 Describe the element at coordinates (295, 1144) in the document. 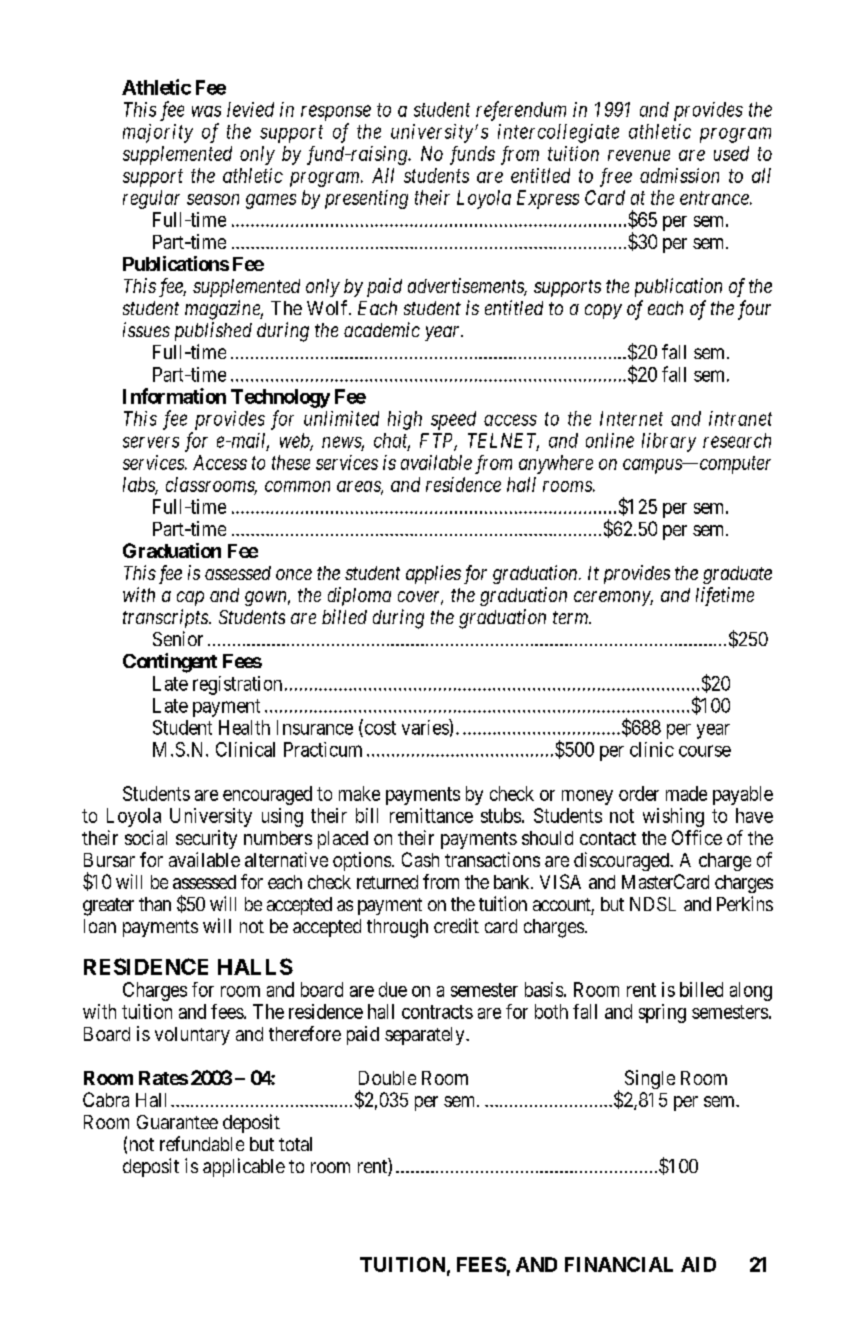

I see `total` at that location.
